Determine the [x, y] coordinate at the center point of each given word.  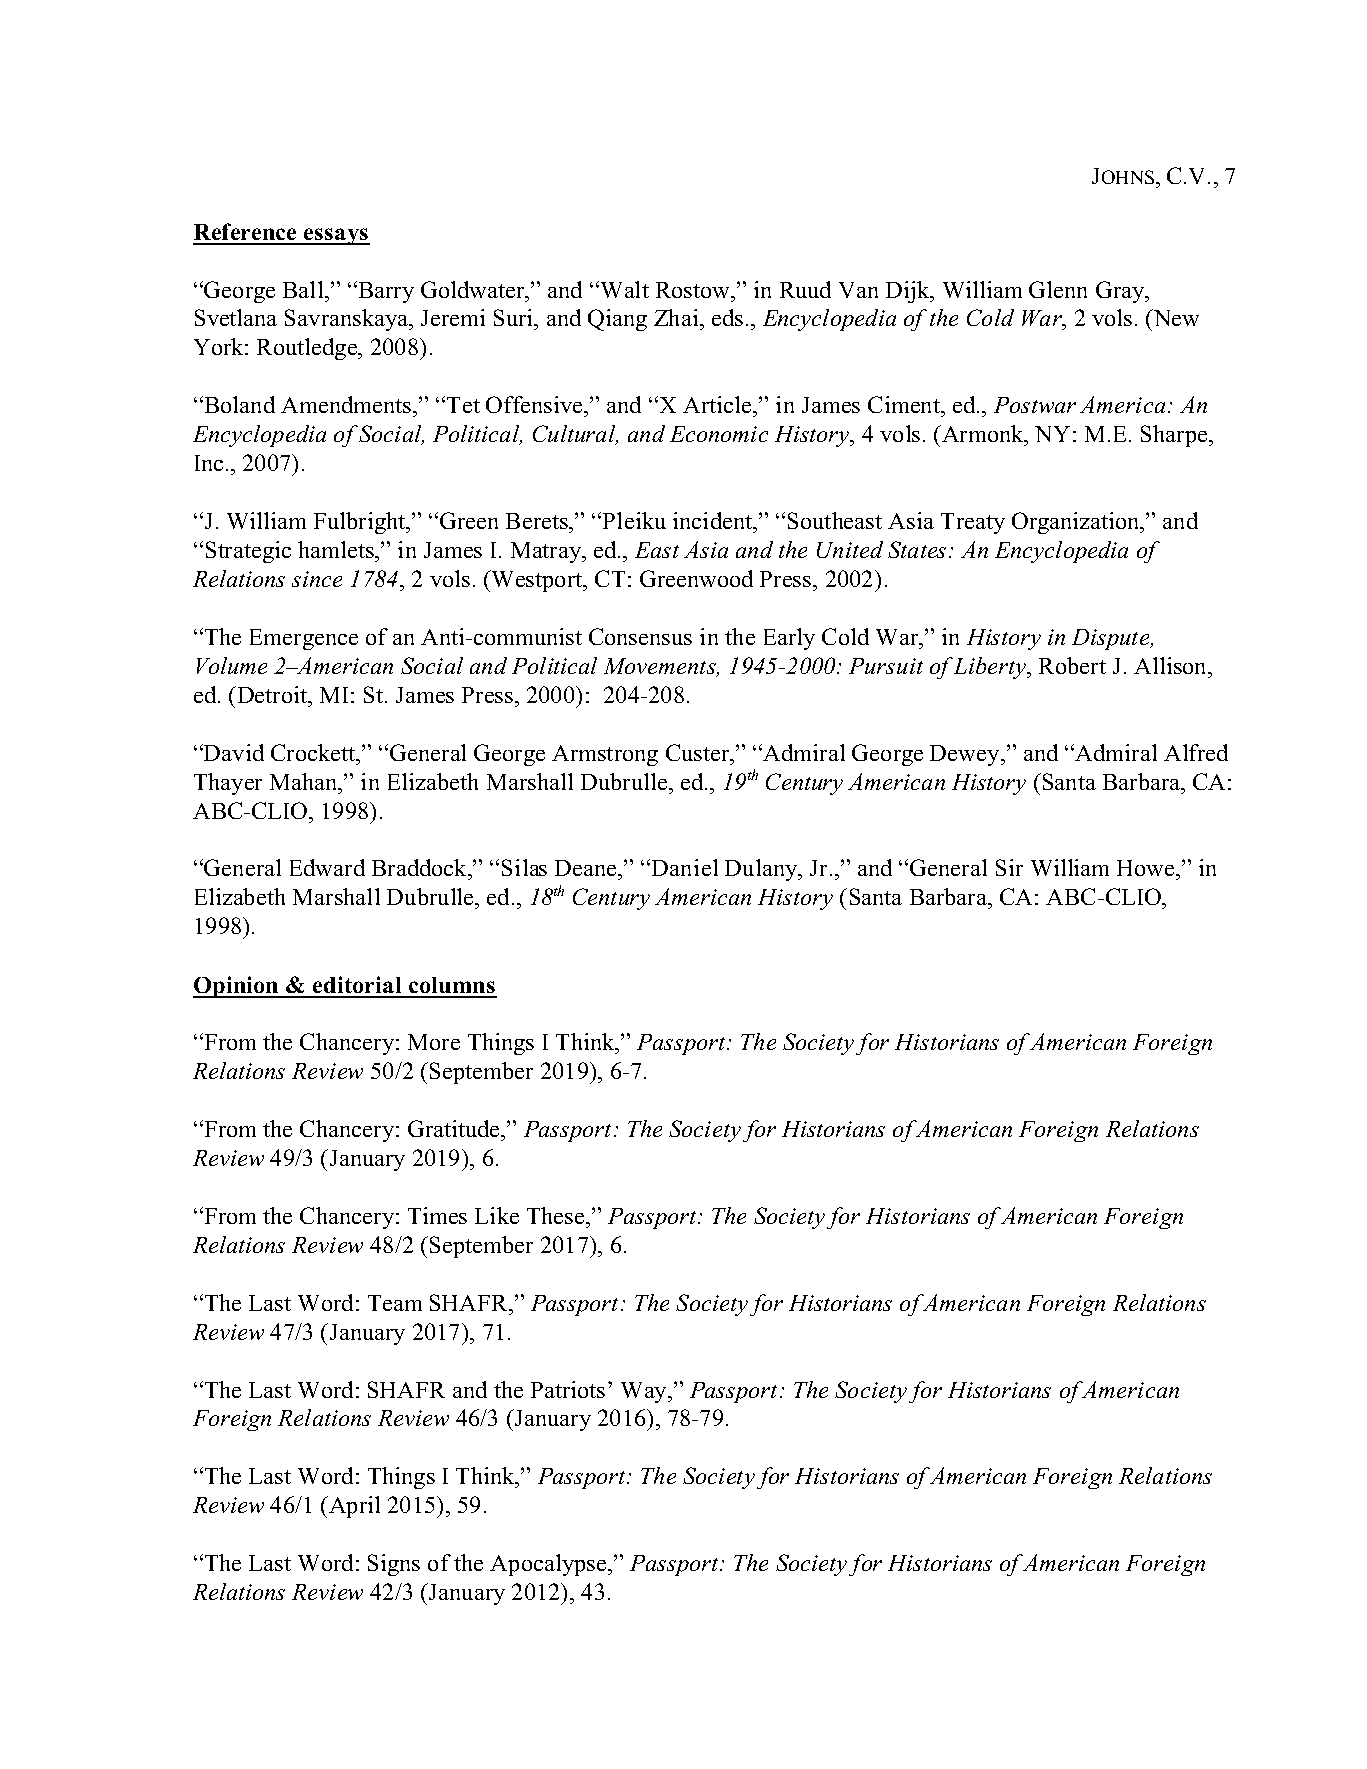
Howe [1147, 868]
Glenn [1058, 289]
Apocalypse [549, 1565]
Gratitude [455, 1128]
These [555, 1215]
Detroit [272, 694]
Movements [661, 667]
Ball [303, 289]
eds [727, 317]
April [353, 1507]
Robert [1072, 665]
